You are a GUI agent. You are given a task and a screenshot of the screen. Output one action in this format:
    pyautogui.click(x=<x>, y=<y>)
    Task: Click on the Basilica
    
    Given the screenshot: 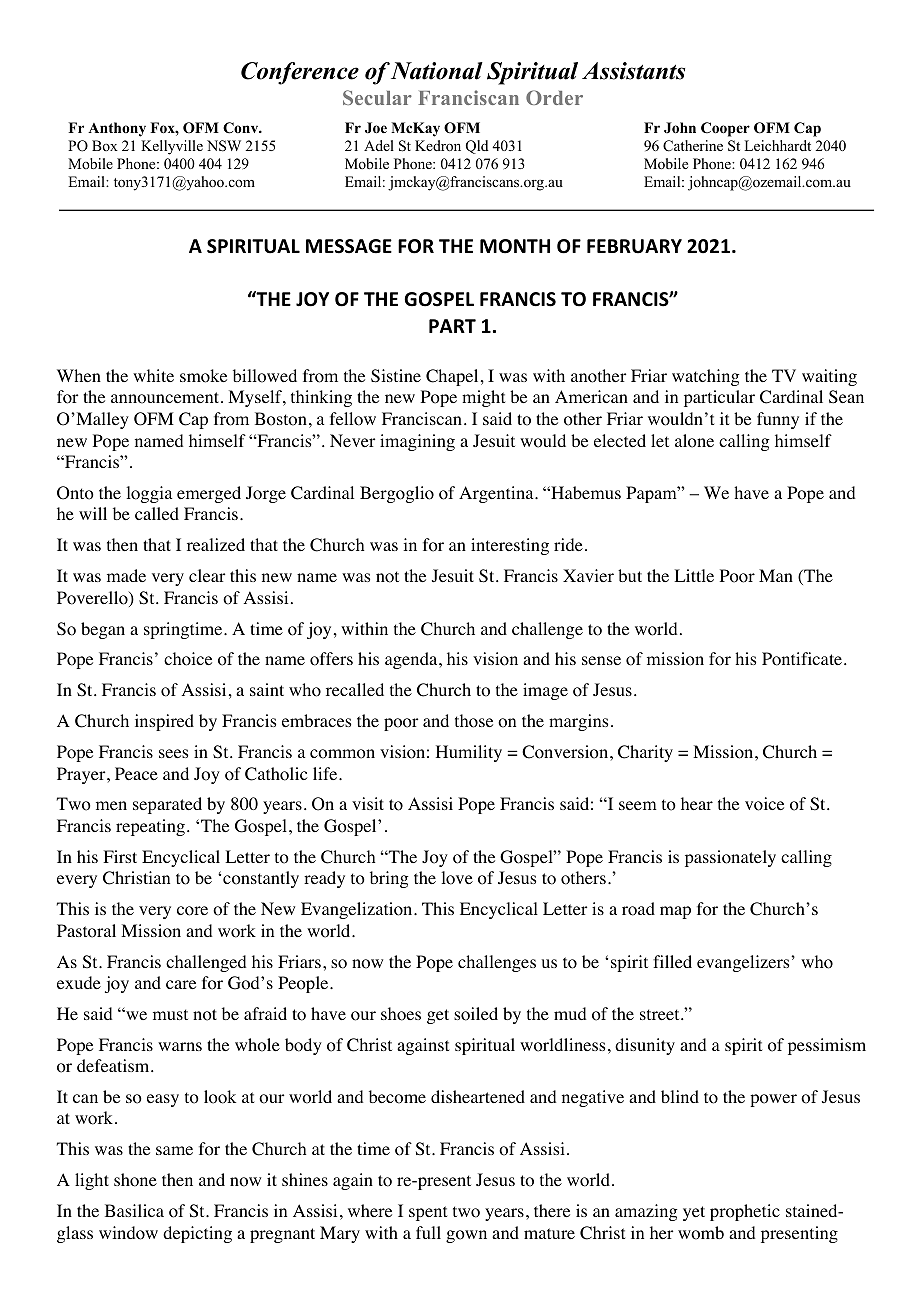 What is the action you would take?
    pyautogui.click(x=134, y=1210)
